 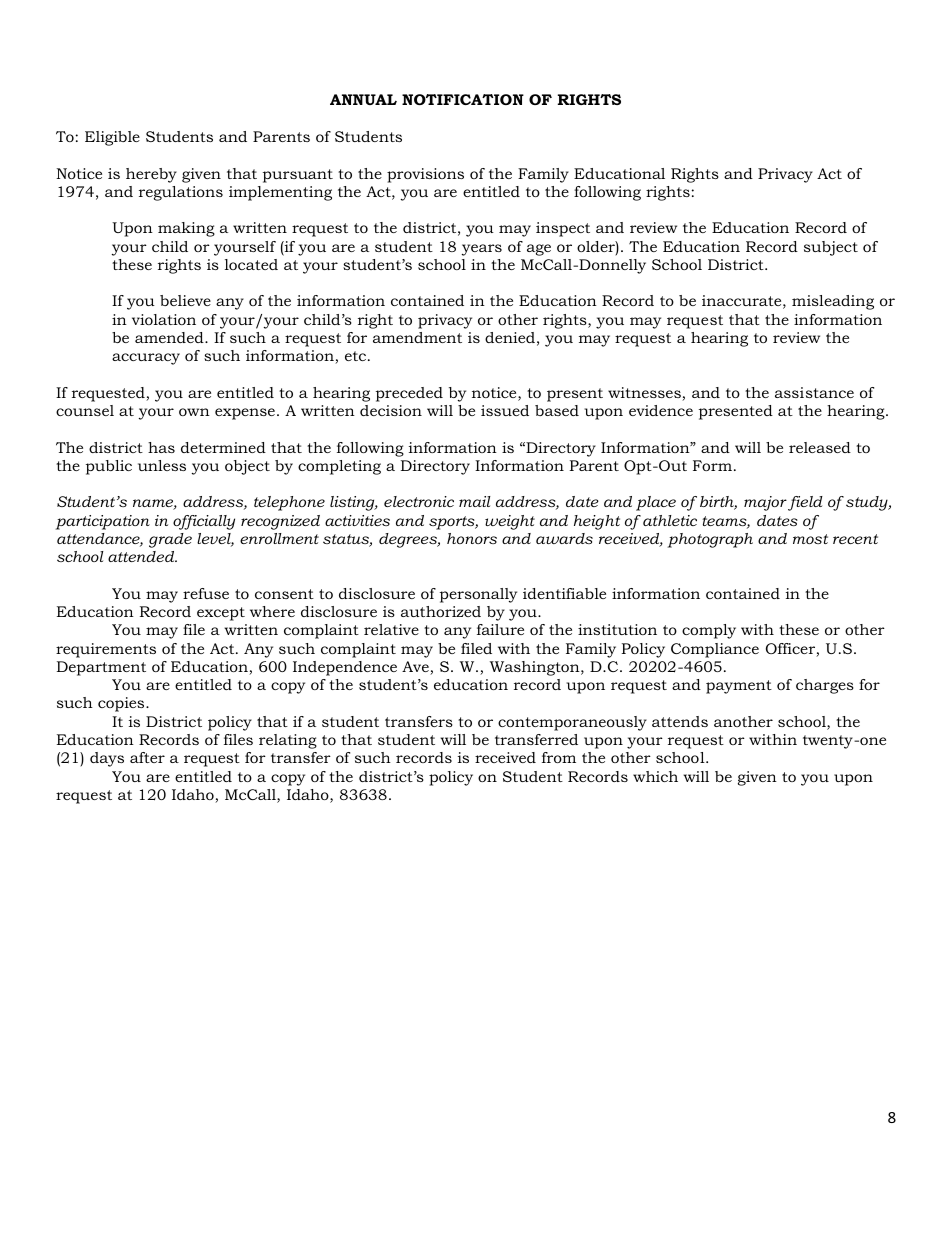 What do you see at coordinates (820, 447) in the page?
I see `released` at bounding box center [820, 447].
